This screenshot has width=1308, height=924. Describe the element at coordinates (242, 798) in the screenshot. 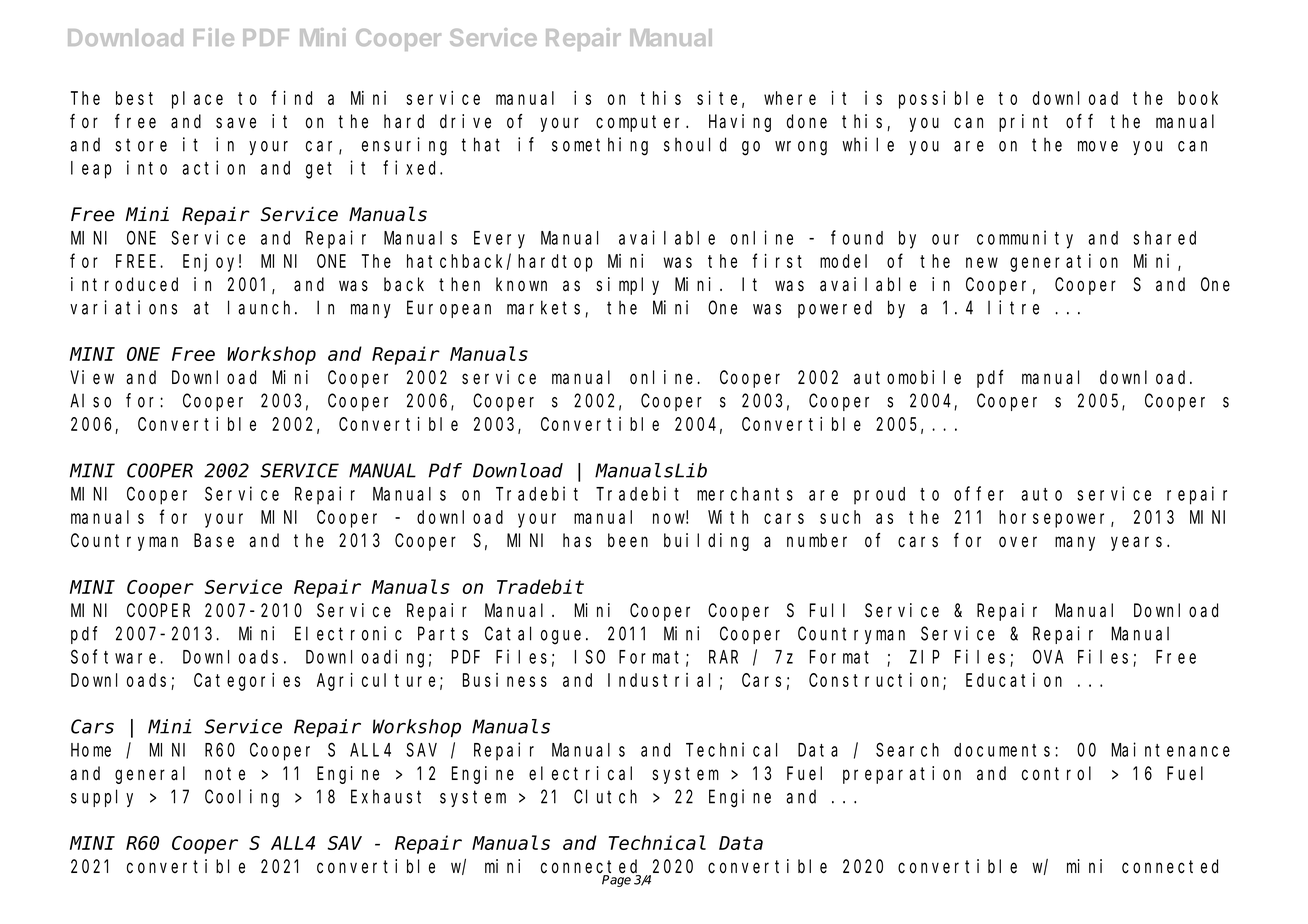

I see `Cooling` at that location.
